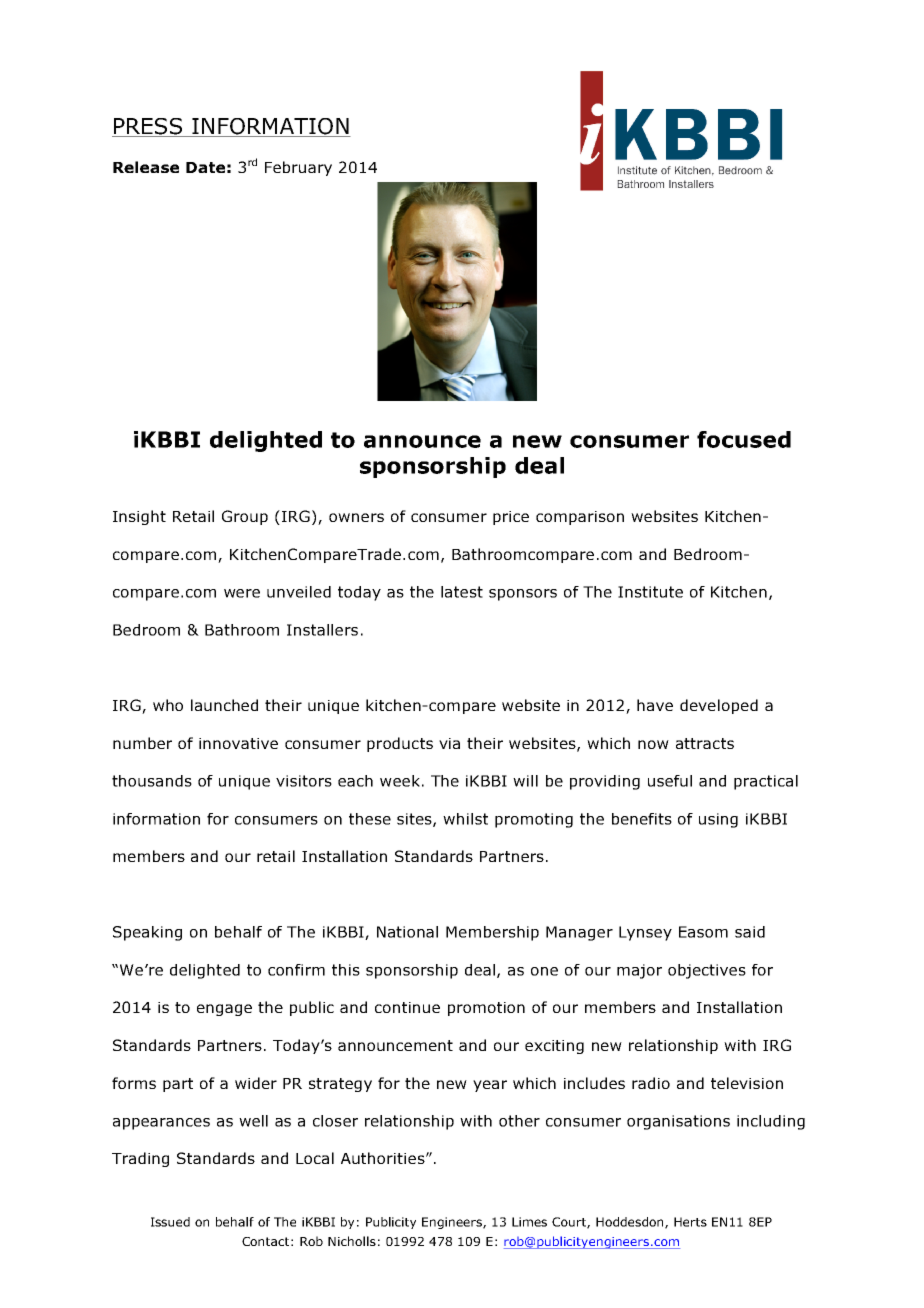 This page has width=924, height=1308. I want to click on launched, so click(224, 705).
